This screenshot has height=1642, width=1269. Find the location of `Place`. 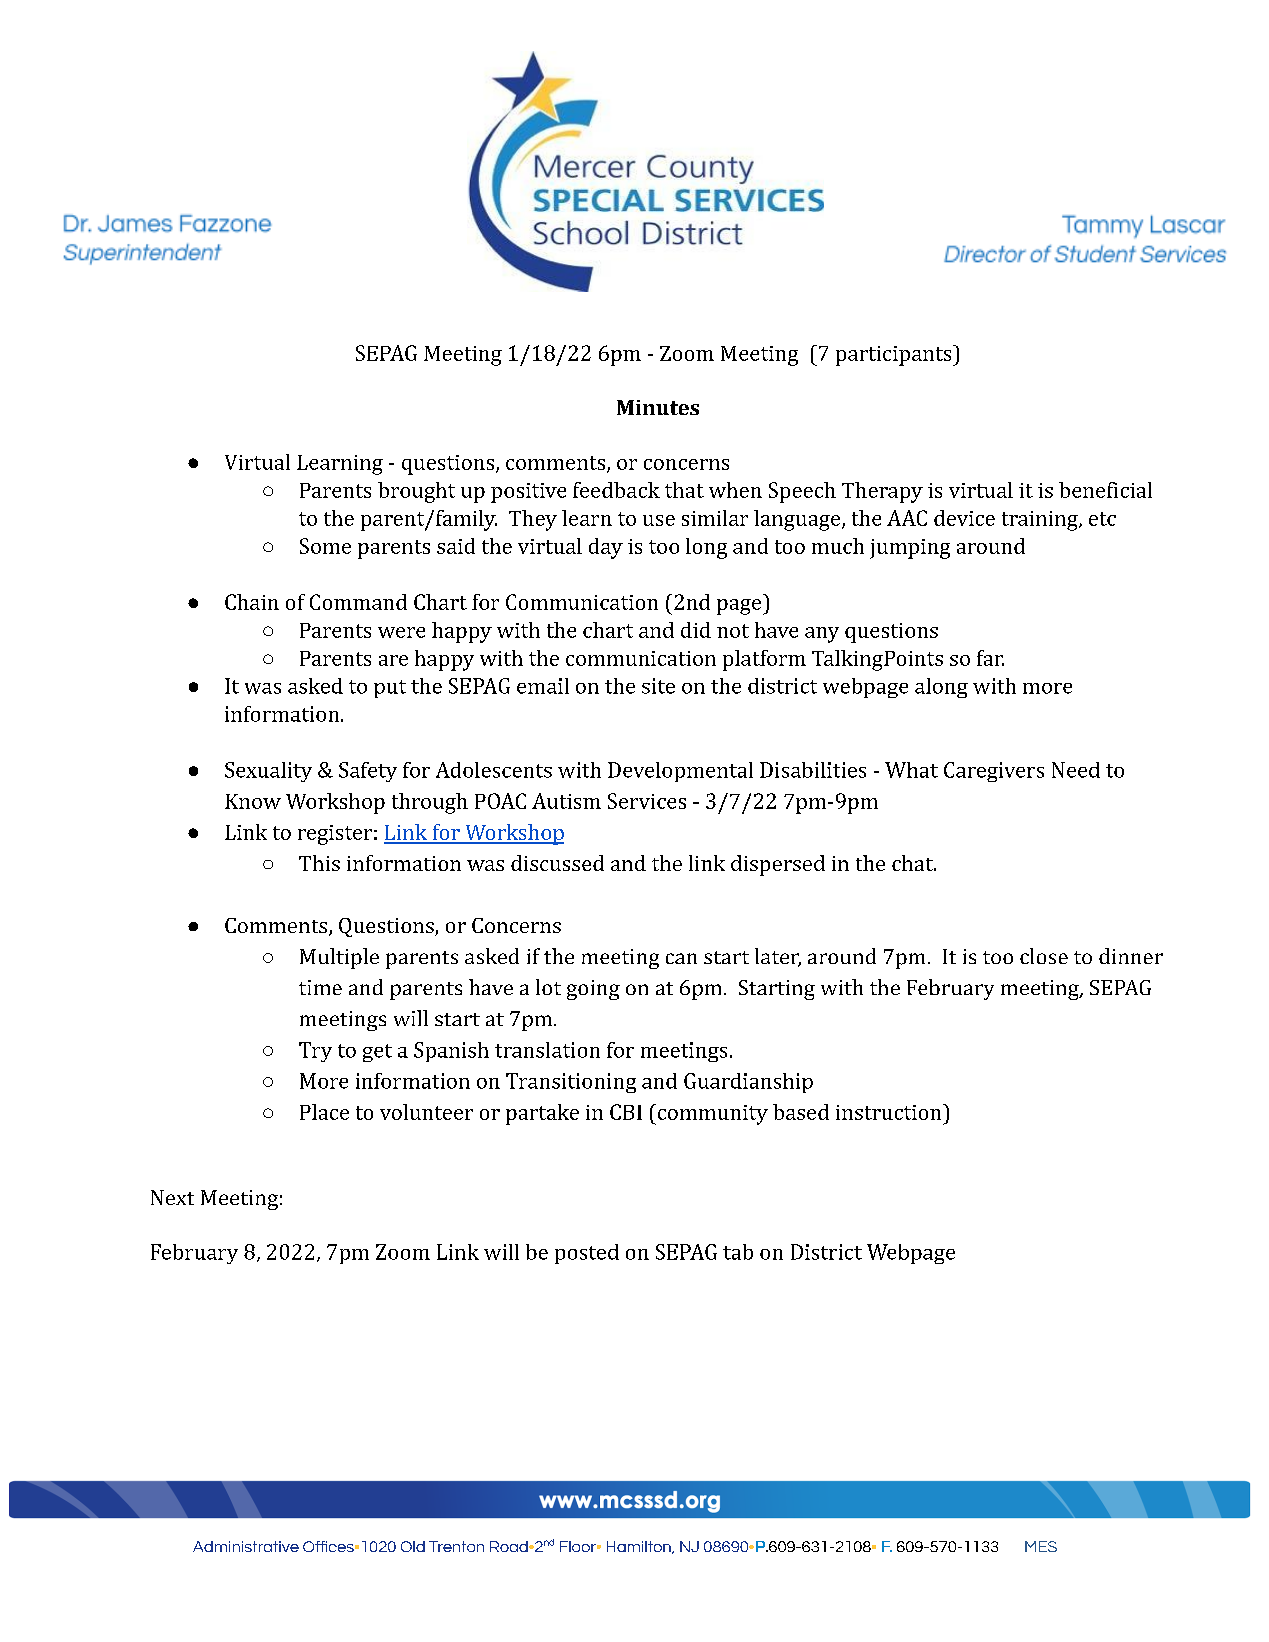

Place is located at coordinates (324, 1112).
